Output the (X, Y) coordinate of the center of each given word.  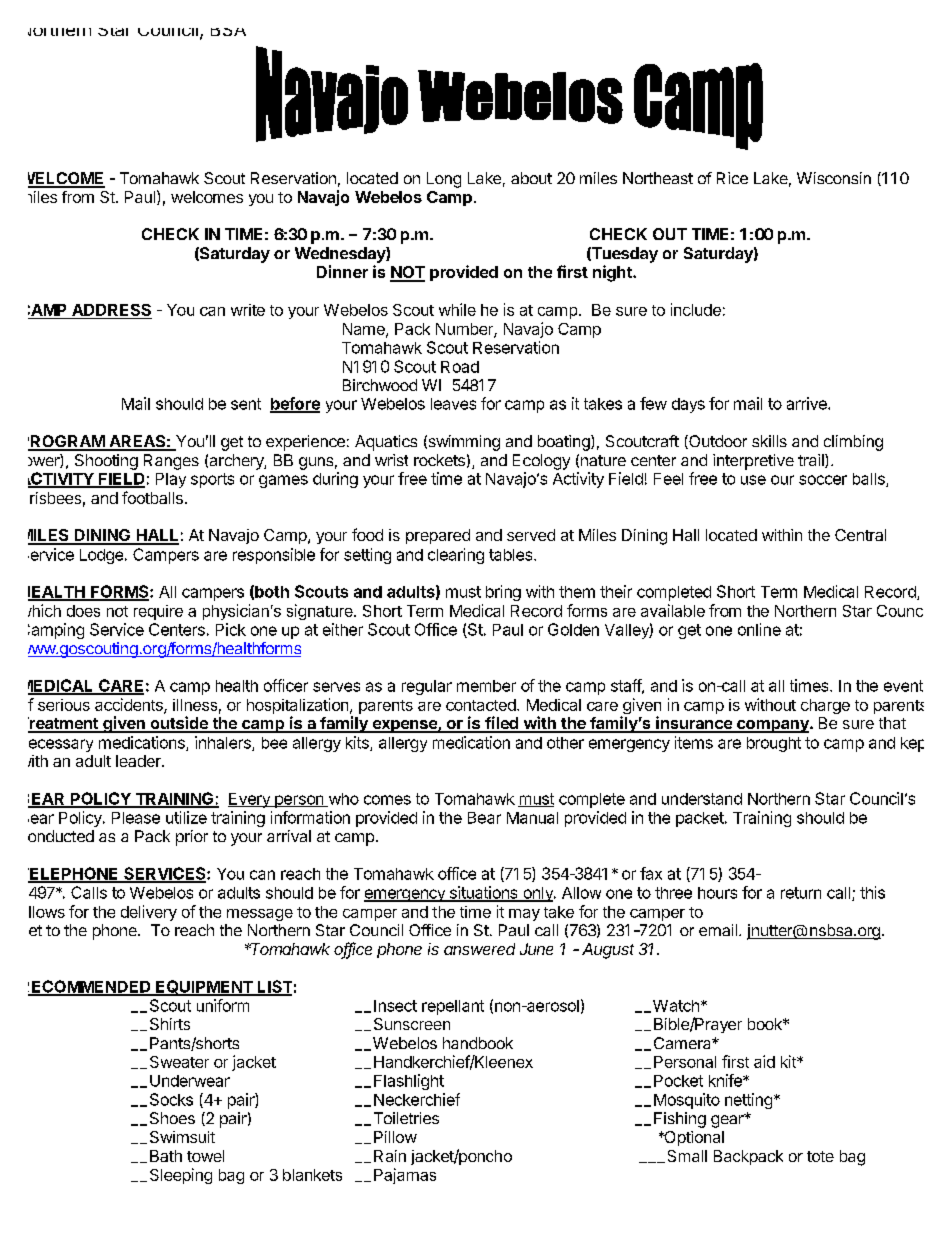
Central (860, 535)
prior (192, 838)
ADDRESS (111, 310)
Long (444, 180)
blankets (312, 1175)
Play (171, 480)
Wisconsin (834, 178)
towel (205, 1156)
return (801, 893)
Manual (532, 818)
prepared (438, 536)
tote (820, 1156)
